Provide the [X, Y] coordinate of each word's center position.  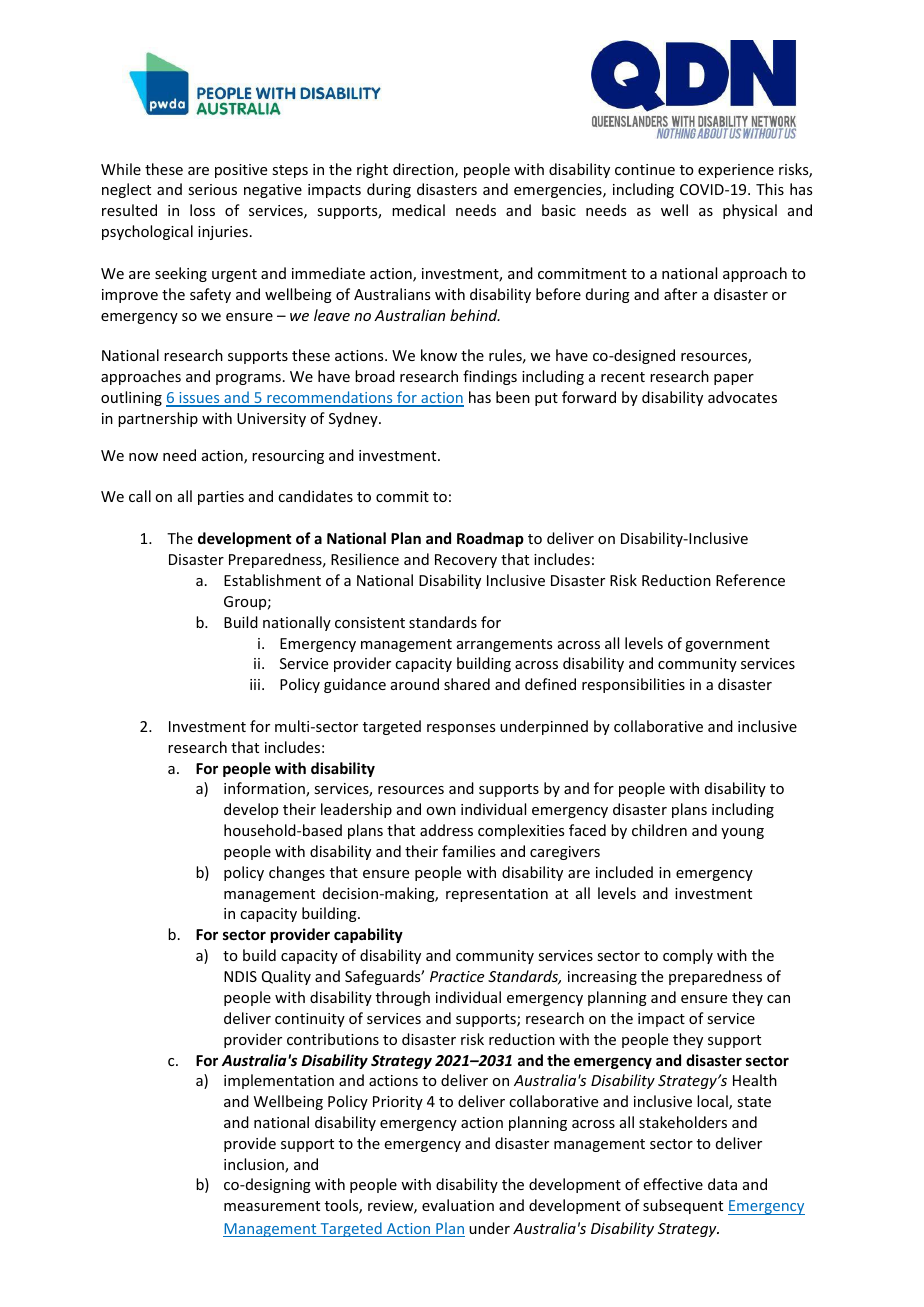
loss [202, 210]
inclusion [255, 1165]
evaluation [458, 1205]
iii [255, 684]
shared [467, 684]
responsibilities [633, 685]
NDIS [240, 976]
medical [418, 210]
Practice [457, 976]
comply [688, 956]
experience [736, 171]
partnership [158, 419]
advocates [742, 397]
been [513, 397]
